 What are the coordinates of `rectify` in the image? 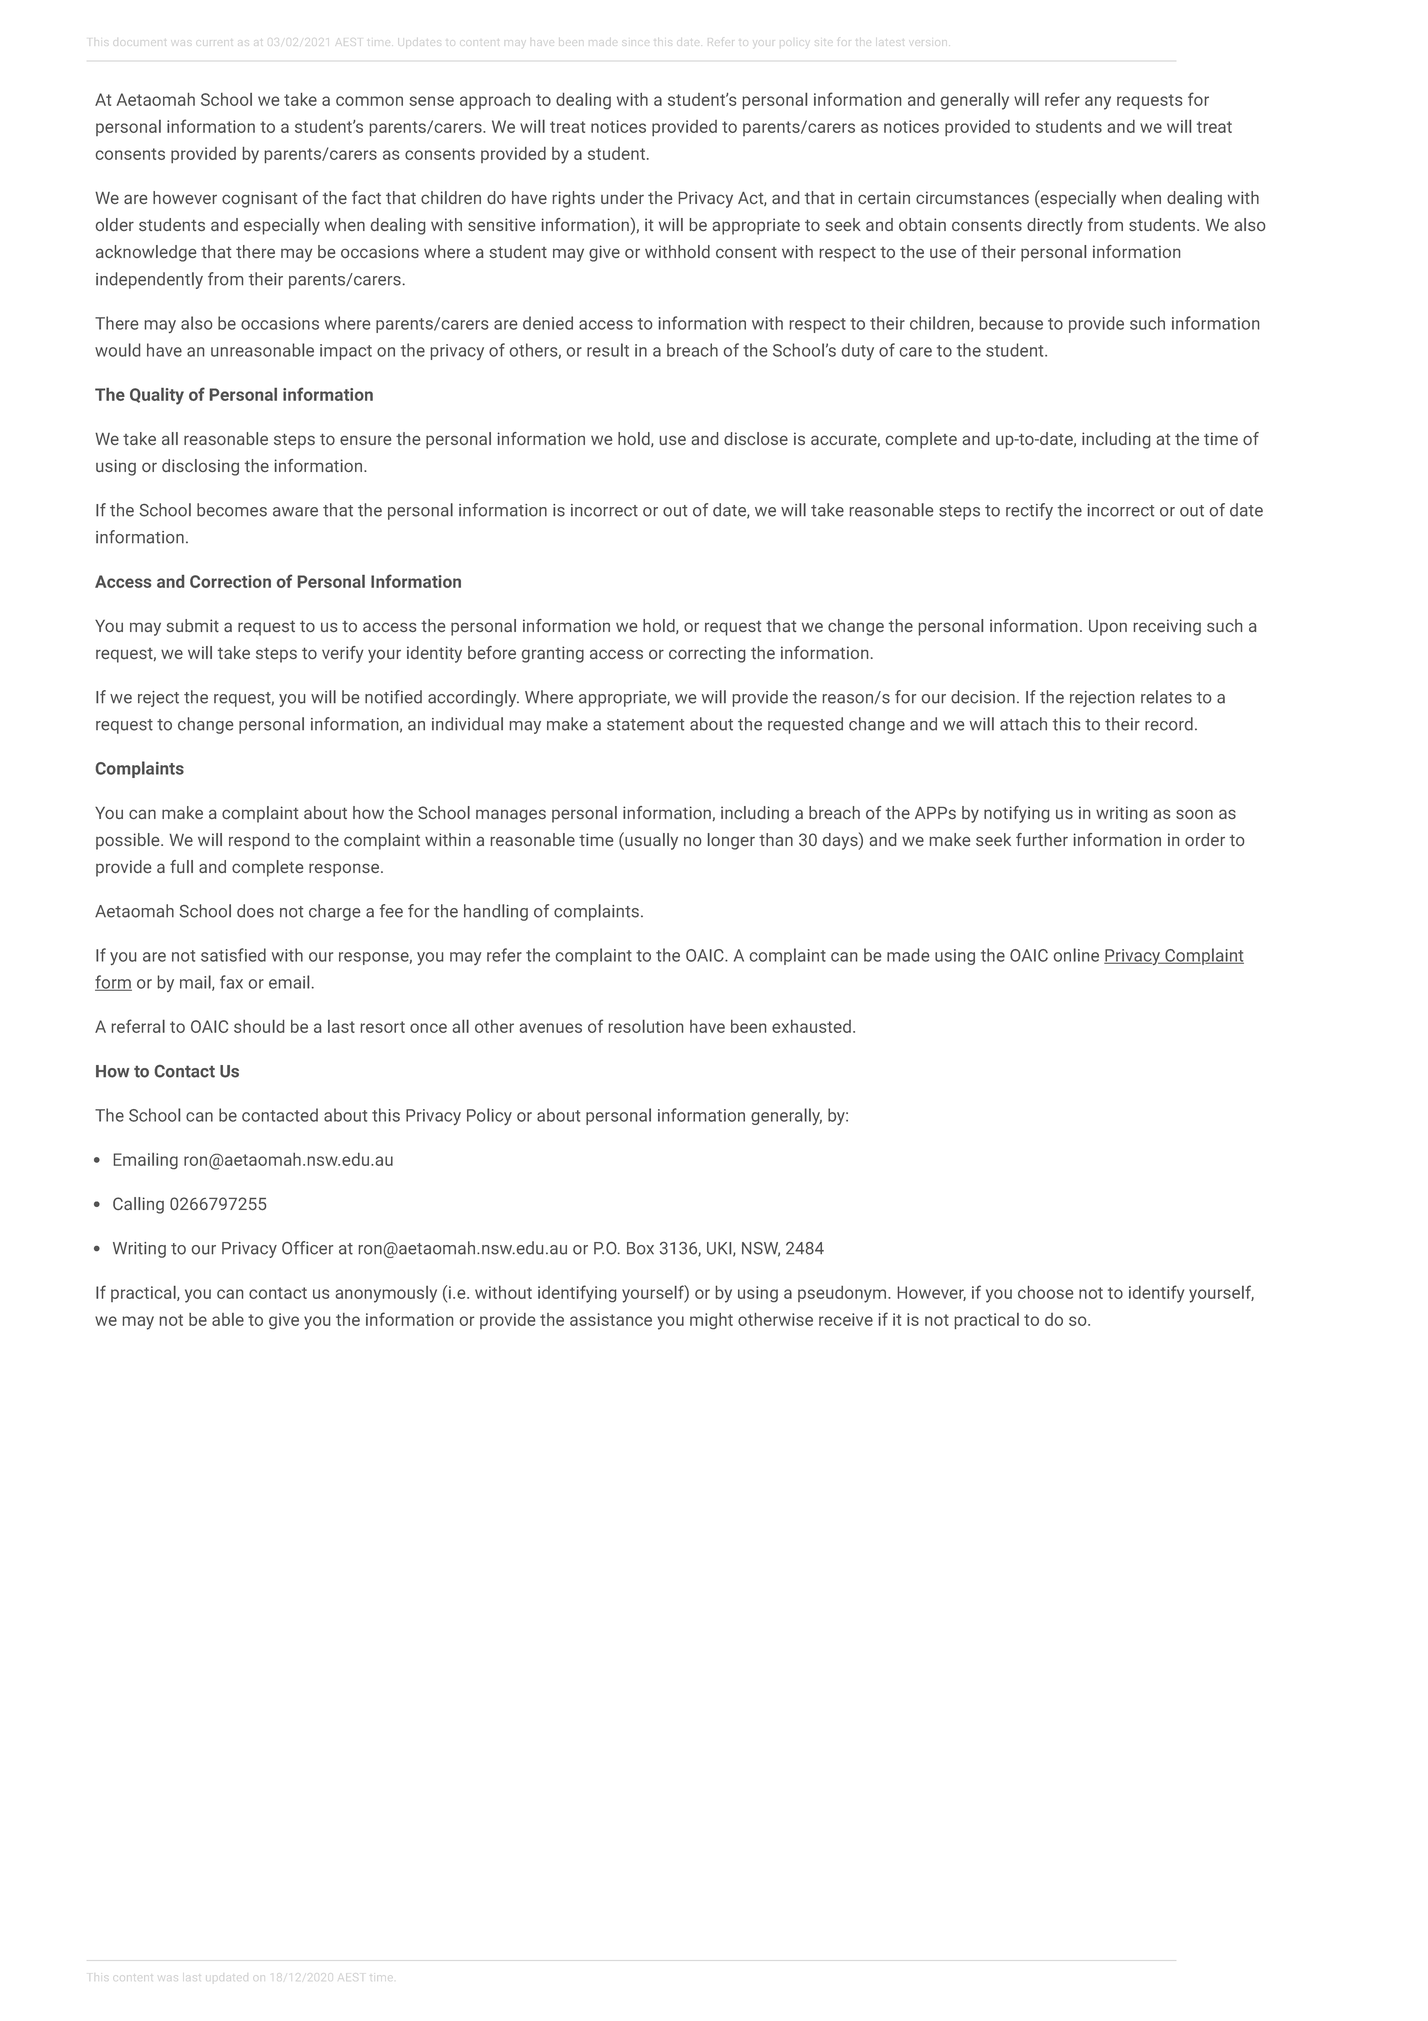 It's located at (1029, 511).
